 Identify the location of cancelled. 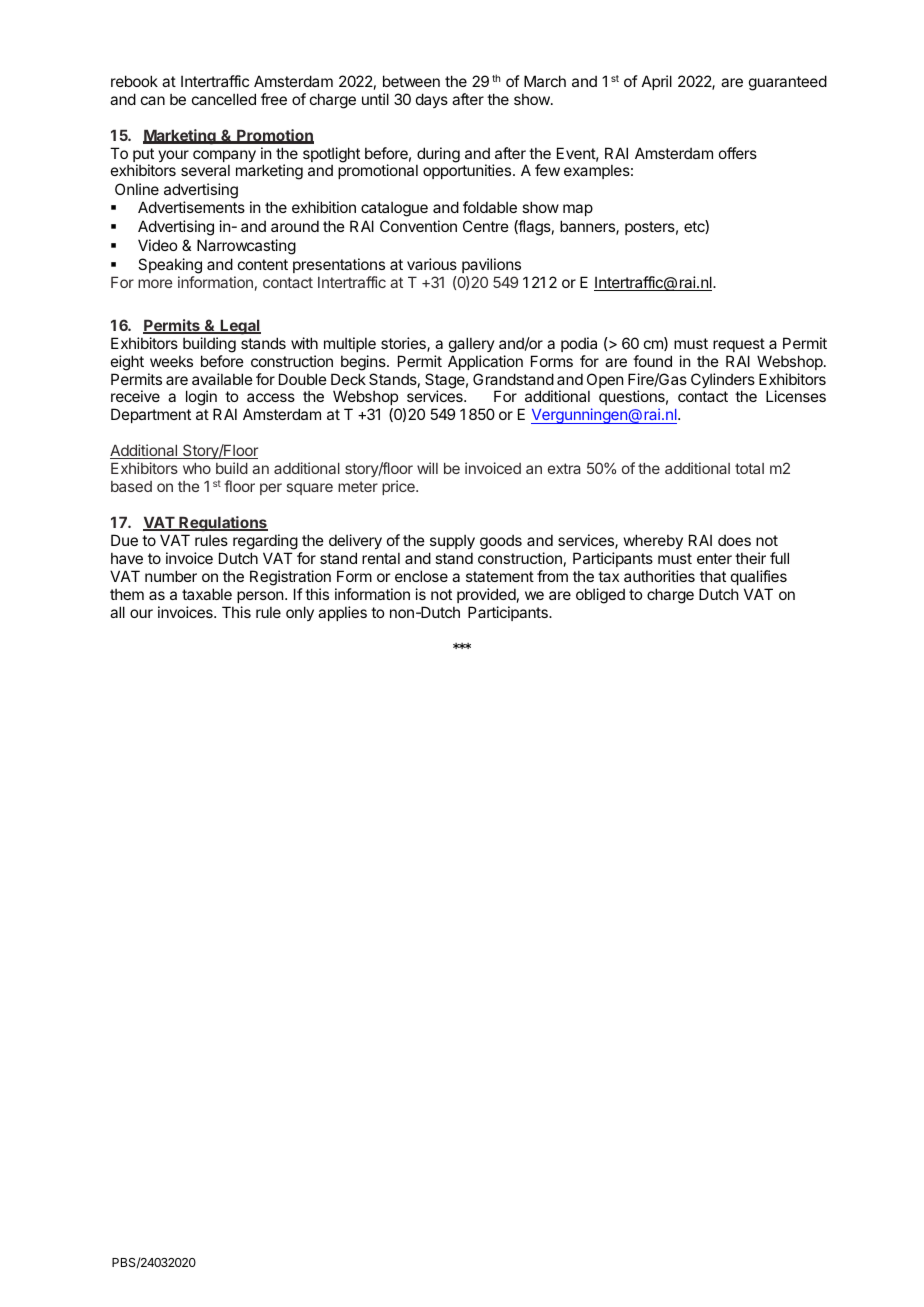
(224, 99).
